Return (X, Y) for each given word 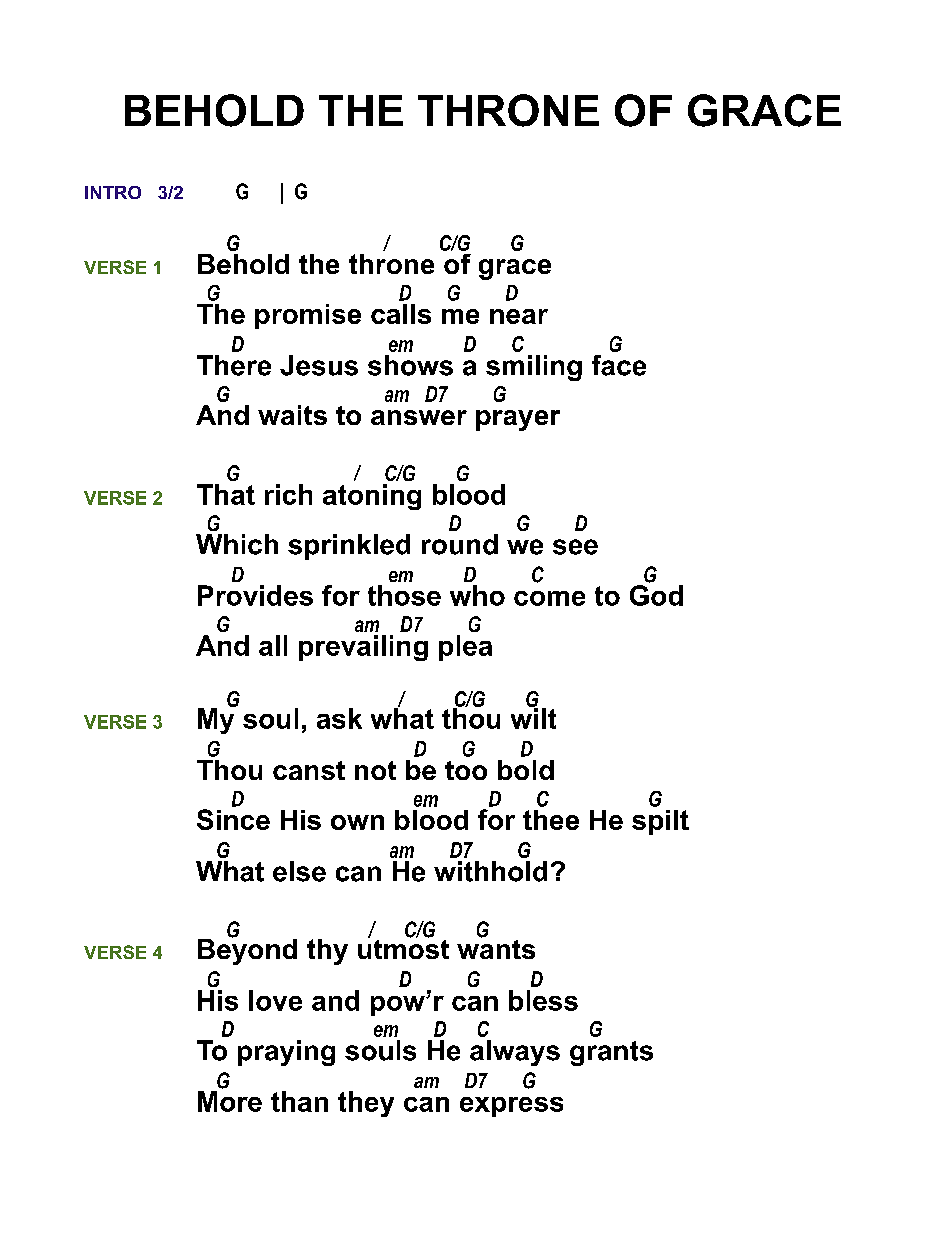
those (404, 595)
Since (233, 819)
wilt (533, 717)
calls (401, 314)
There (234, 365)
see (575, 547)
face (619, 365)
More (230, 1101)
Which (237, 544)
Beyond (247, 950)
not (375, 770)
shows (410, 365)
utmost (403, 948)
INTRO (113, 192)
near (519, 316)
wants (496, 948)
